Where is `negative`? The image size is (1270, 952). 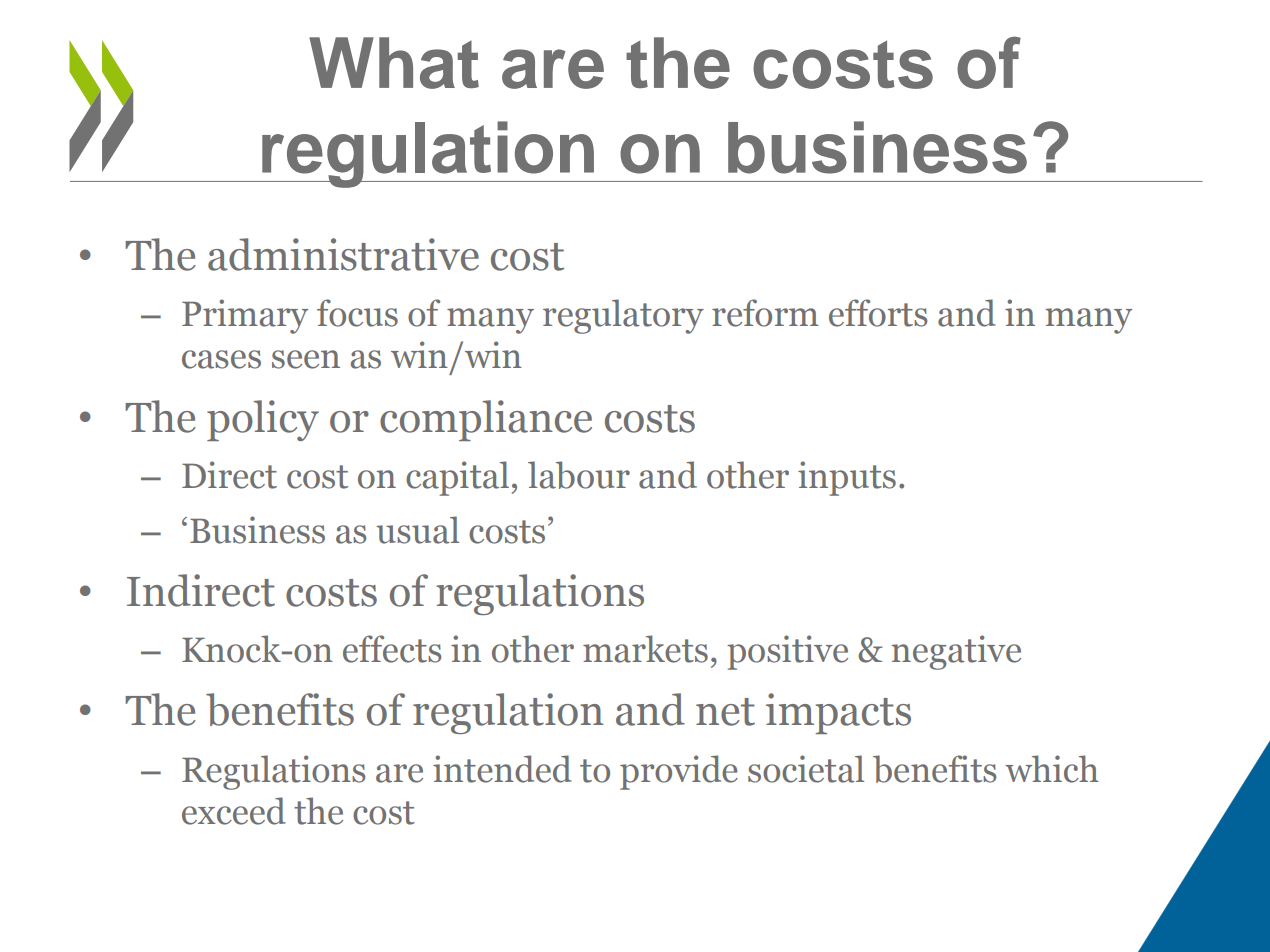
negative is located at coordinates (956, 652).
